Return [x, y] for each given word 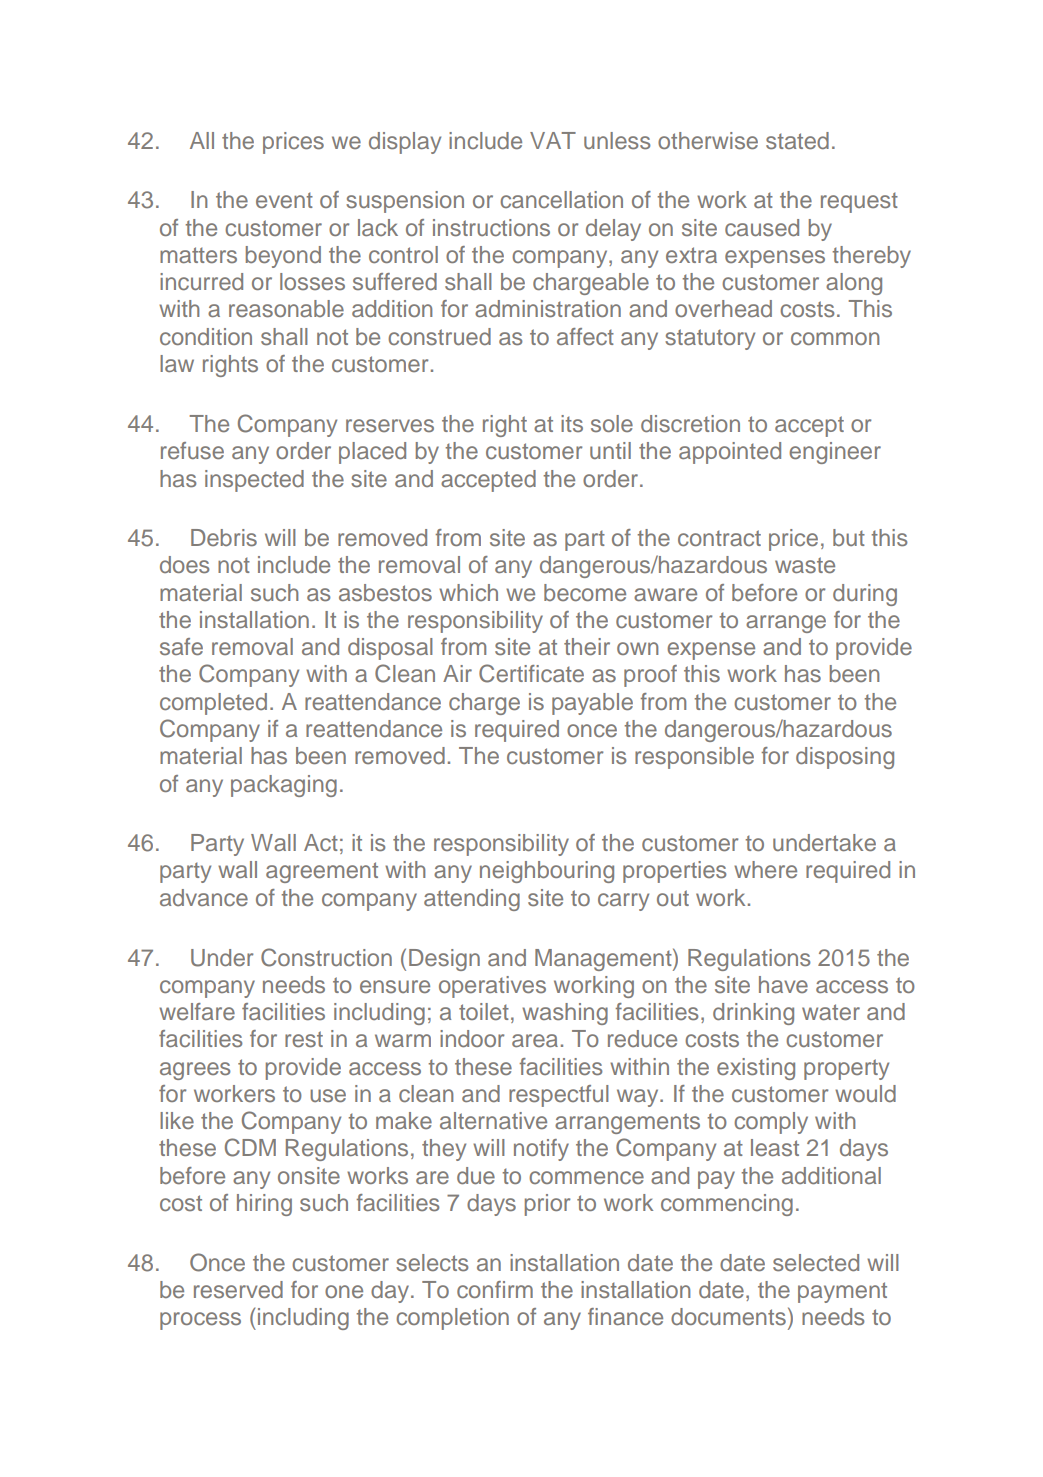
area [535, 1040]
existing [756, 1069]
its [572, 423]
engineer [835, 453]
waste [805, 565]
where [765, 869]
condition [206, 336]
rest [304, 1039]
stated [797, 141]
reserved [238, 1289]
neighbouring [547, 872]
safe [181, 646]
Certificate [531, 673]
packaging [284, 786]
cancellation [561, 199]
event [284, 200]
